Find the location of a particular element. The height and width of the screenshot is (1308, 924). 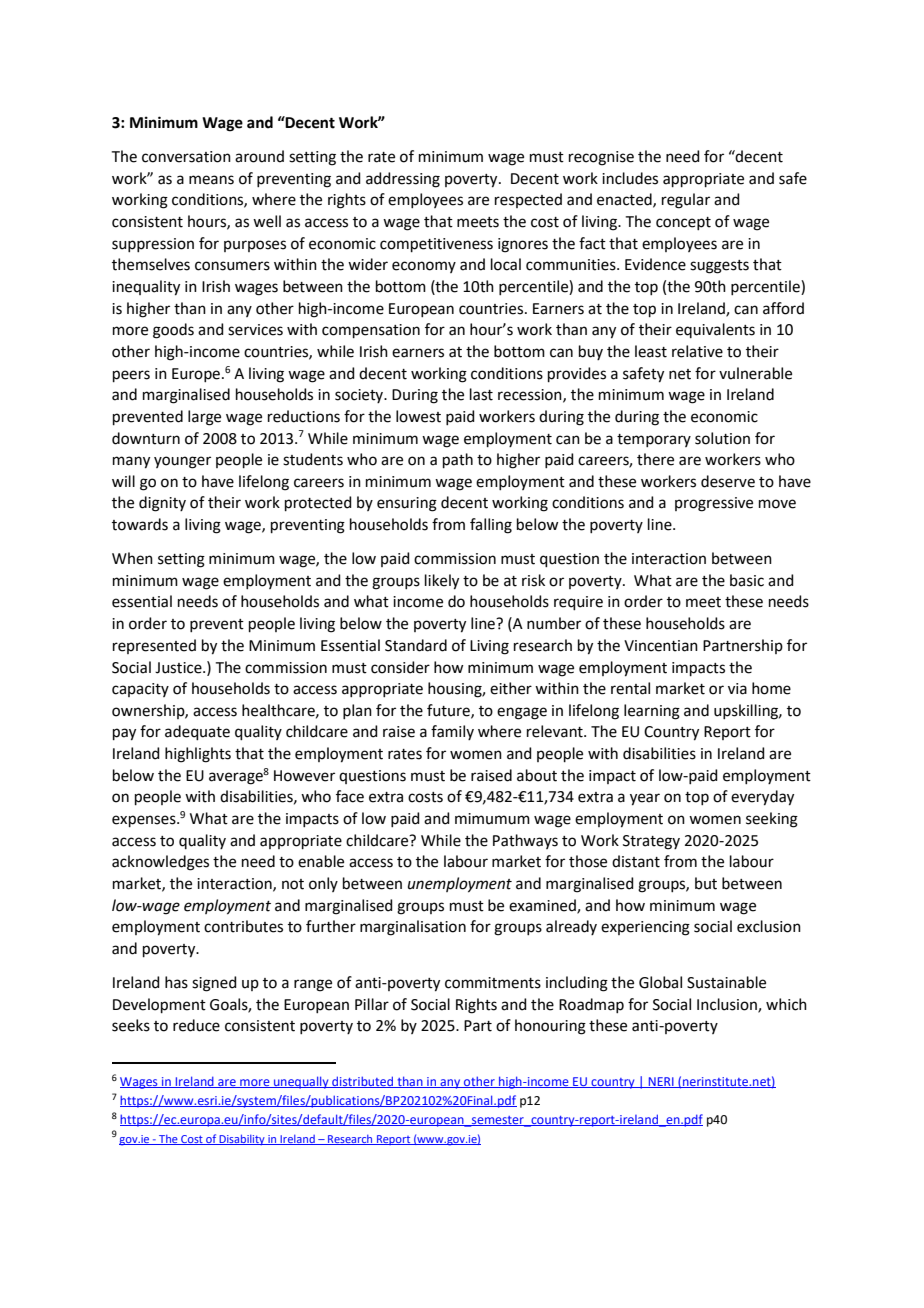

When is located at coordinates (132, 558).
